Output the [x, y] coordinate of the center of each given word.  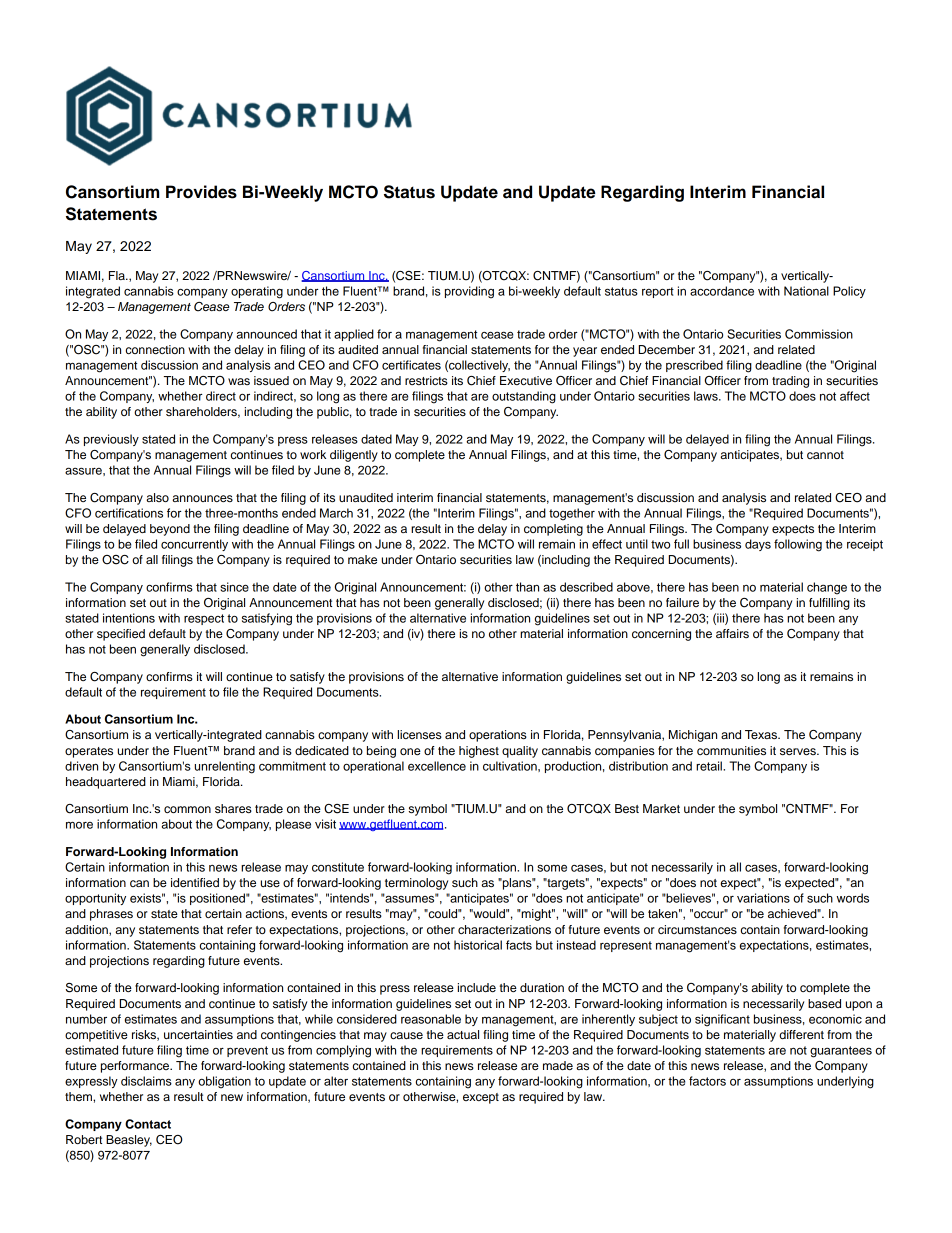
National [806, 291]
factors [707, 1081]
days [758, 545]
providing [469, 292]
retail [710, 766]
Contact [148, 1124]
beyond [170, 530]
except [481, 1098]
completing [553, 530]
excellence [437, 766]
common [187, 809]
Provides [201, 192]
